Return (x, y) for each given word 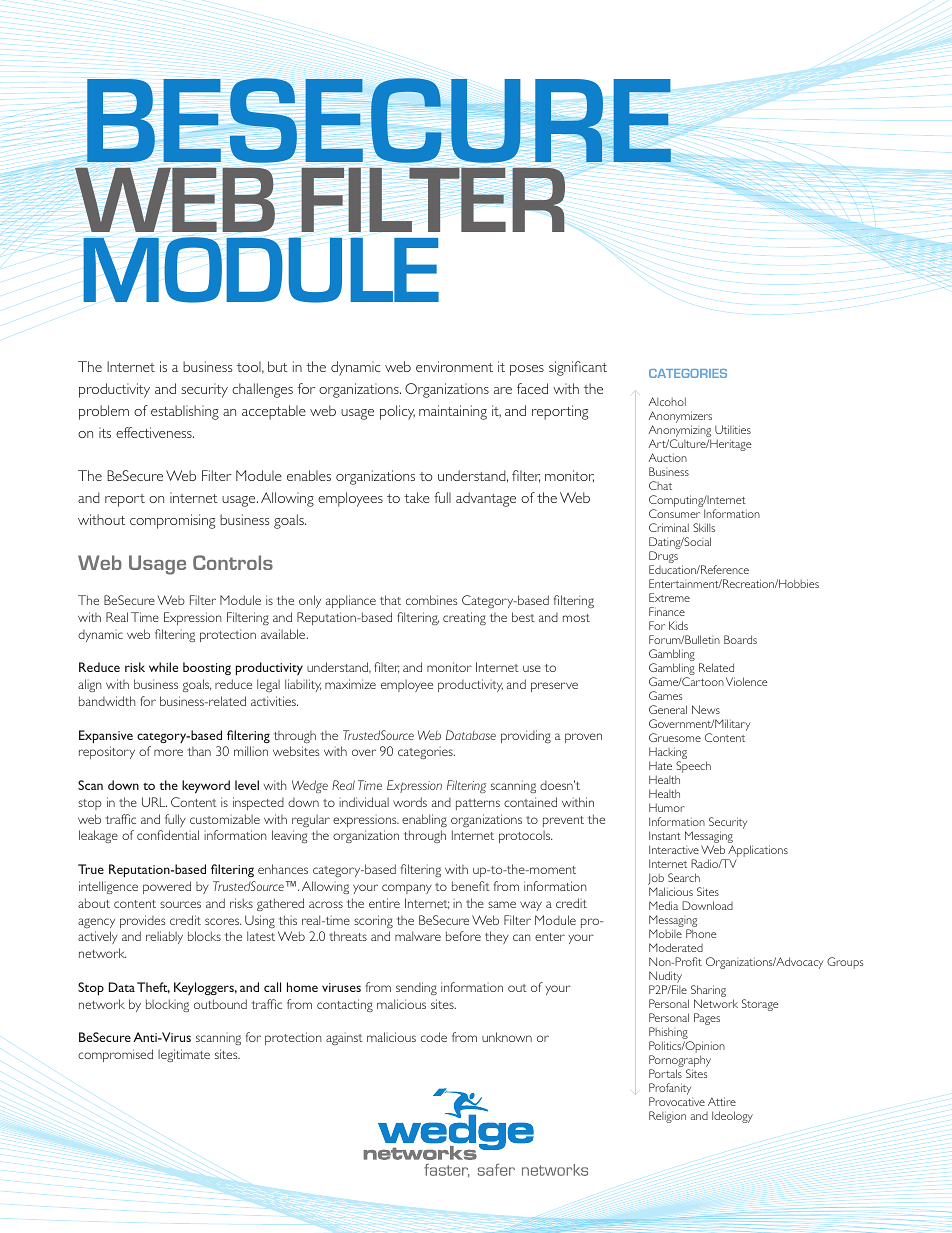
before (463, 936)
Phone (701, 933)
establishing (185, 412)
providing (526, 736)
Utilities (733, 429)
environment (454, 366)
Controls (233, 562)
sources (180, 904)
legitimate (184, 1055)
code (434, 1037)
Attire (722, 1101)
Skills (704, 527)
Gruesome (675, 737)
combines (432, 600)
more (168, 752)
